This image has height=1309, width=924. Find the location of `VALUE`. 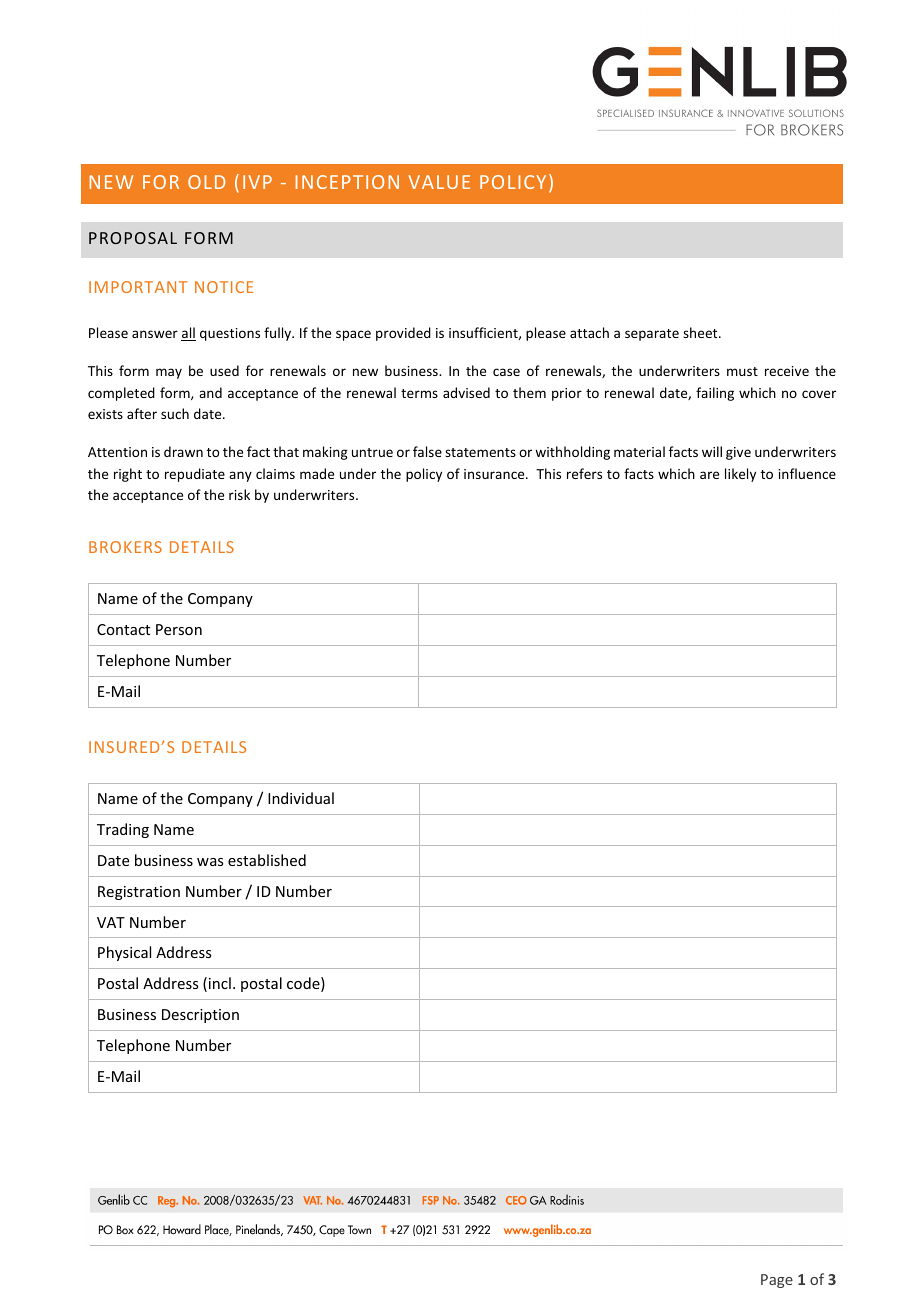

VALUE is located at coordinates (439, 182).
